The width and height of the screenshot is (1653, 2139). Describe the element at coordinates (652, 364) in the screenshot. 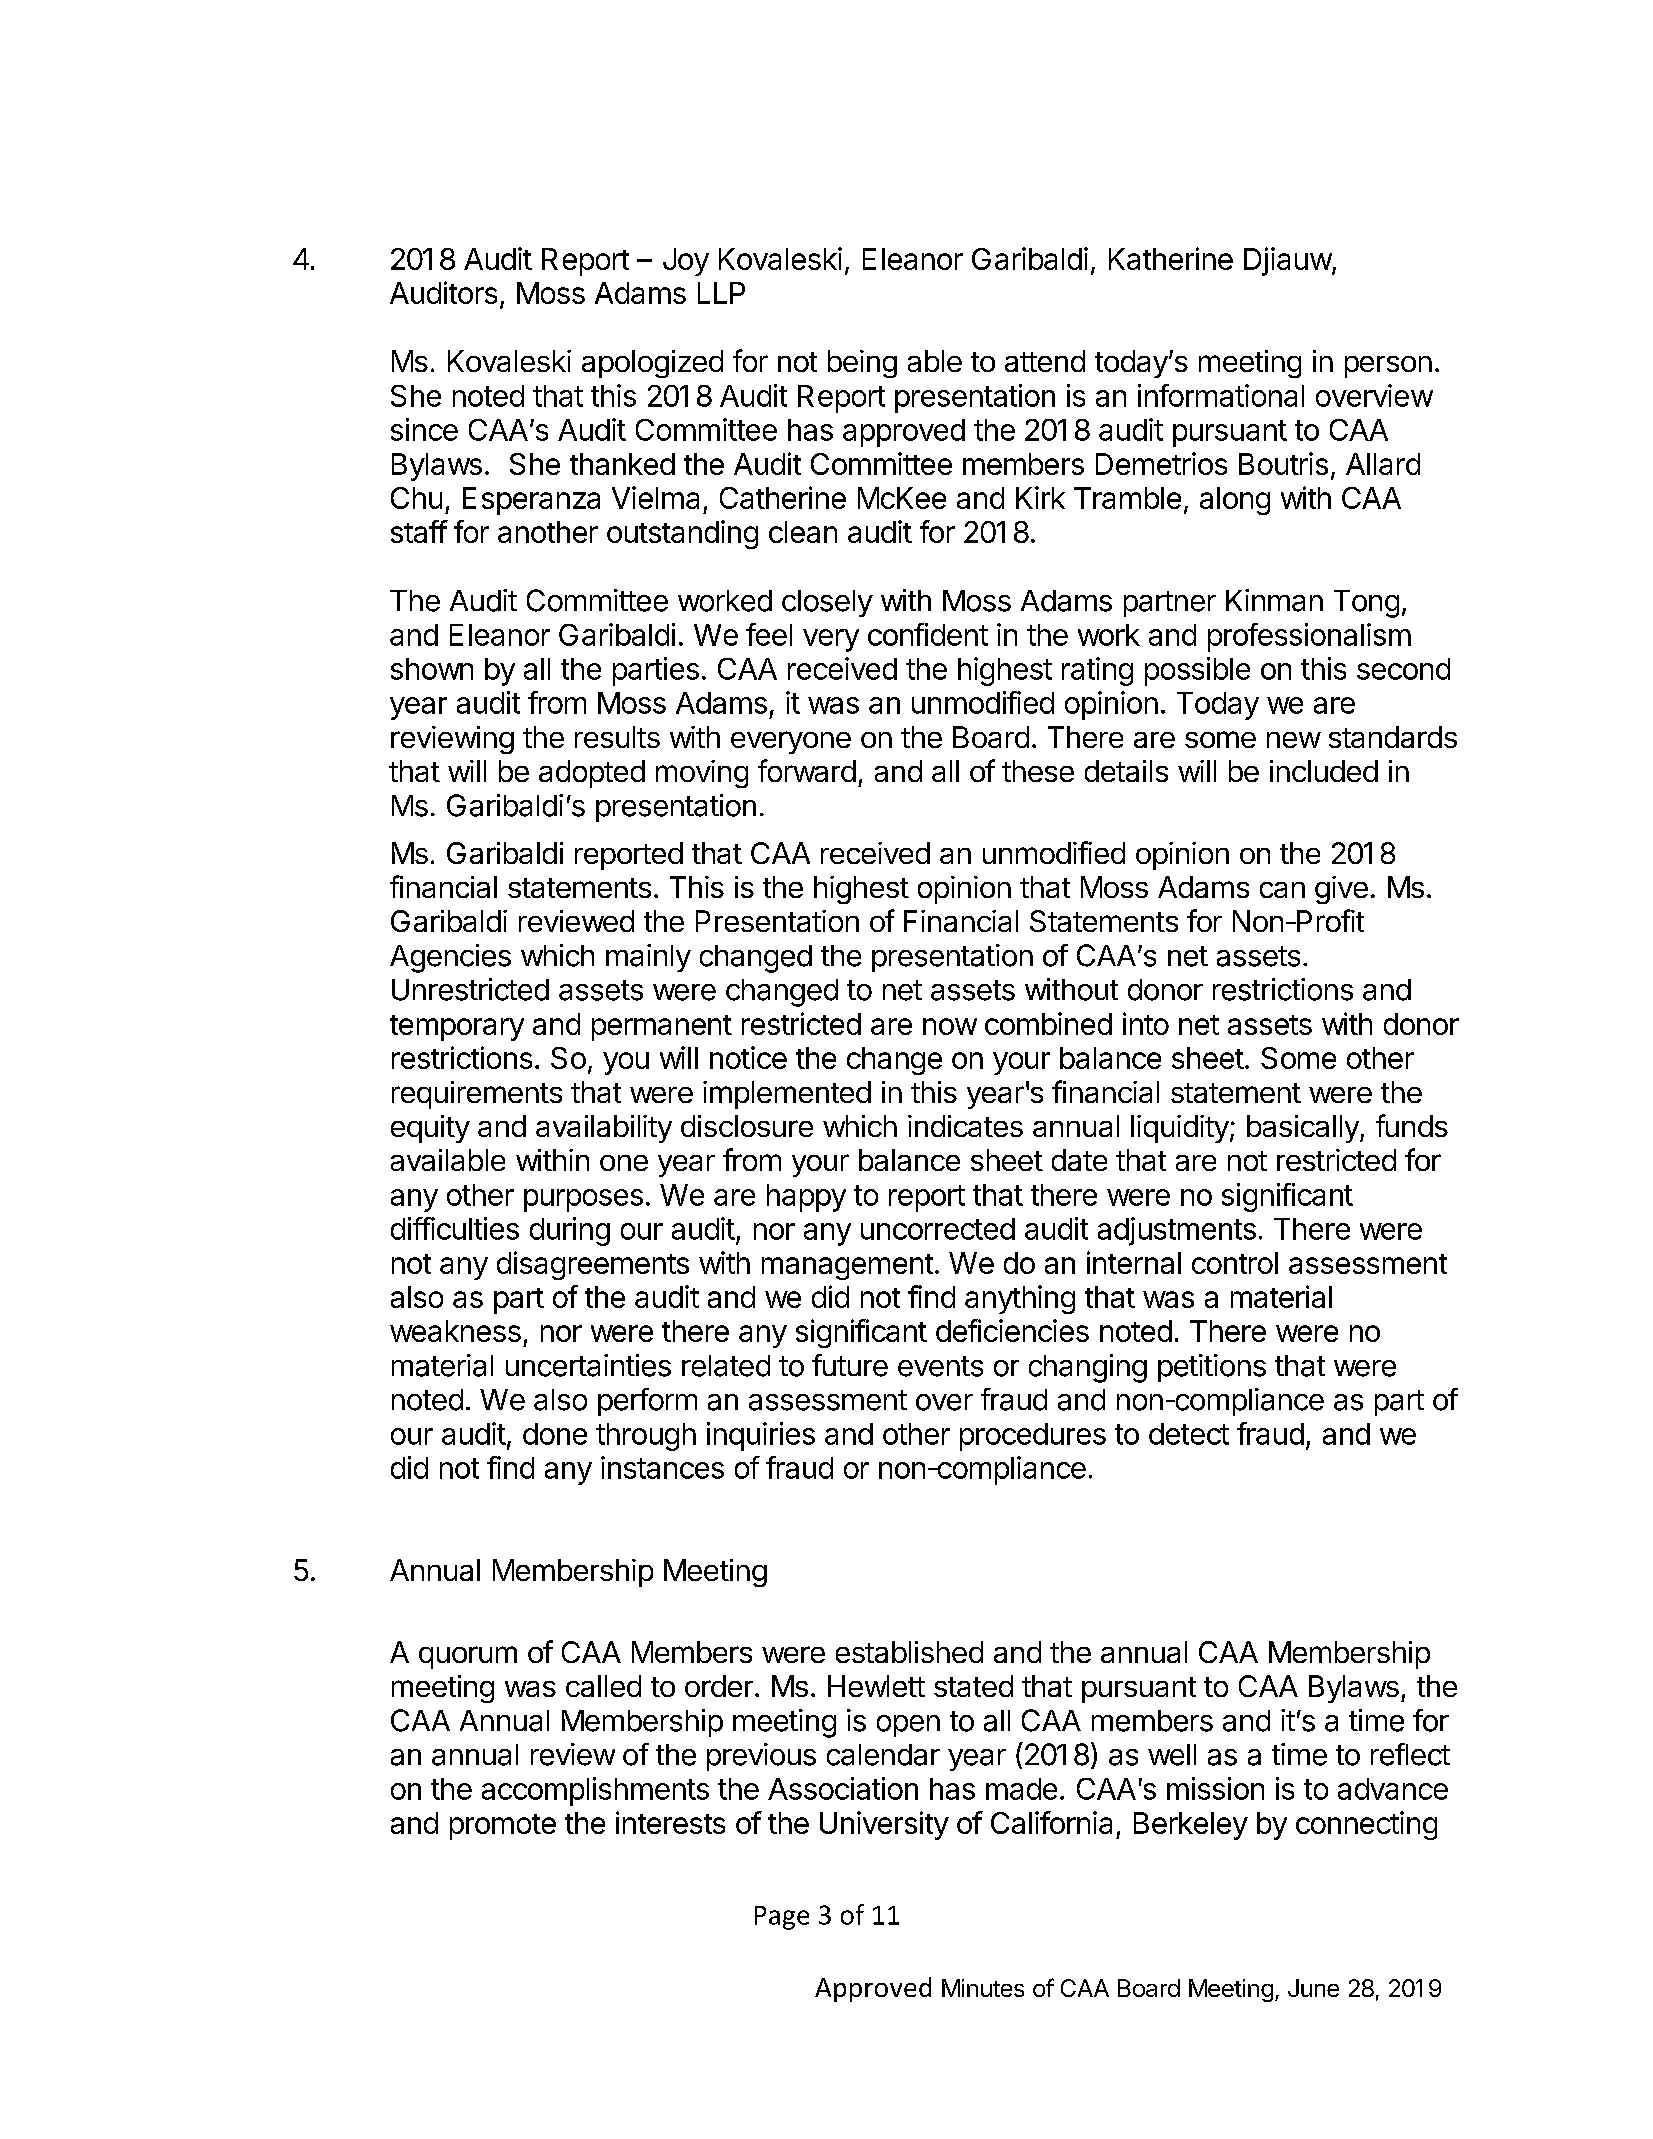

I see `apologized` at that location.
